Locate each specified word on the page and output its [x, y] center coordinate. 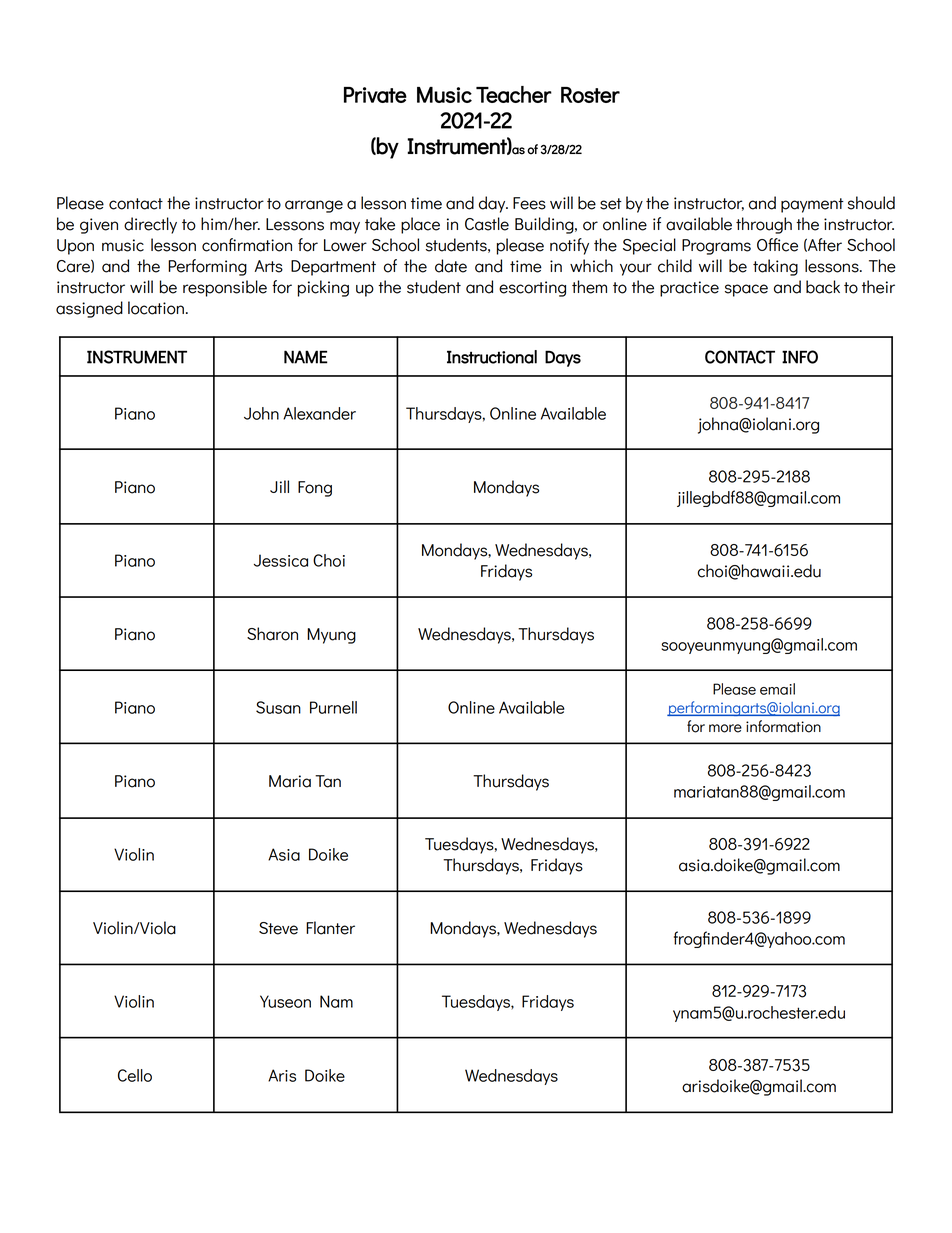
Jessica [281, 560]
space [746, 290]
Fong [315, 489]
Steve [278, 928]
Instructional [492, 357]
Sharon [272, 634]
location [156, 308]
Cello [135, 1075]
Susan [278, 707]
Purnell [333, 707]
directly [150, 225]
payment [812, 205]
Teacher [514, 94]
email [777, 689]
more [725, 728]
